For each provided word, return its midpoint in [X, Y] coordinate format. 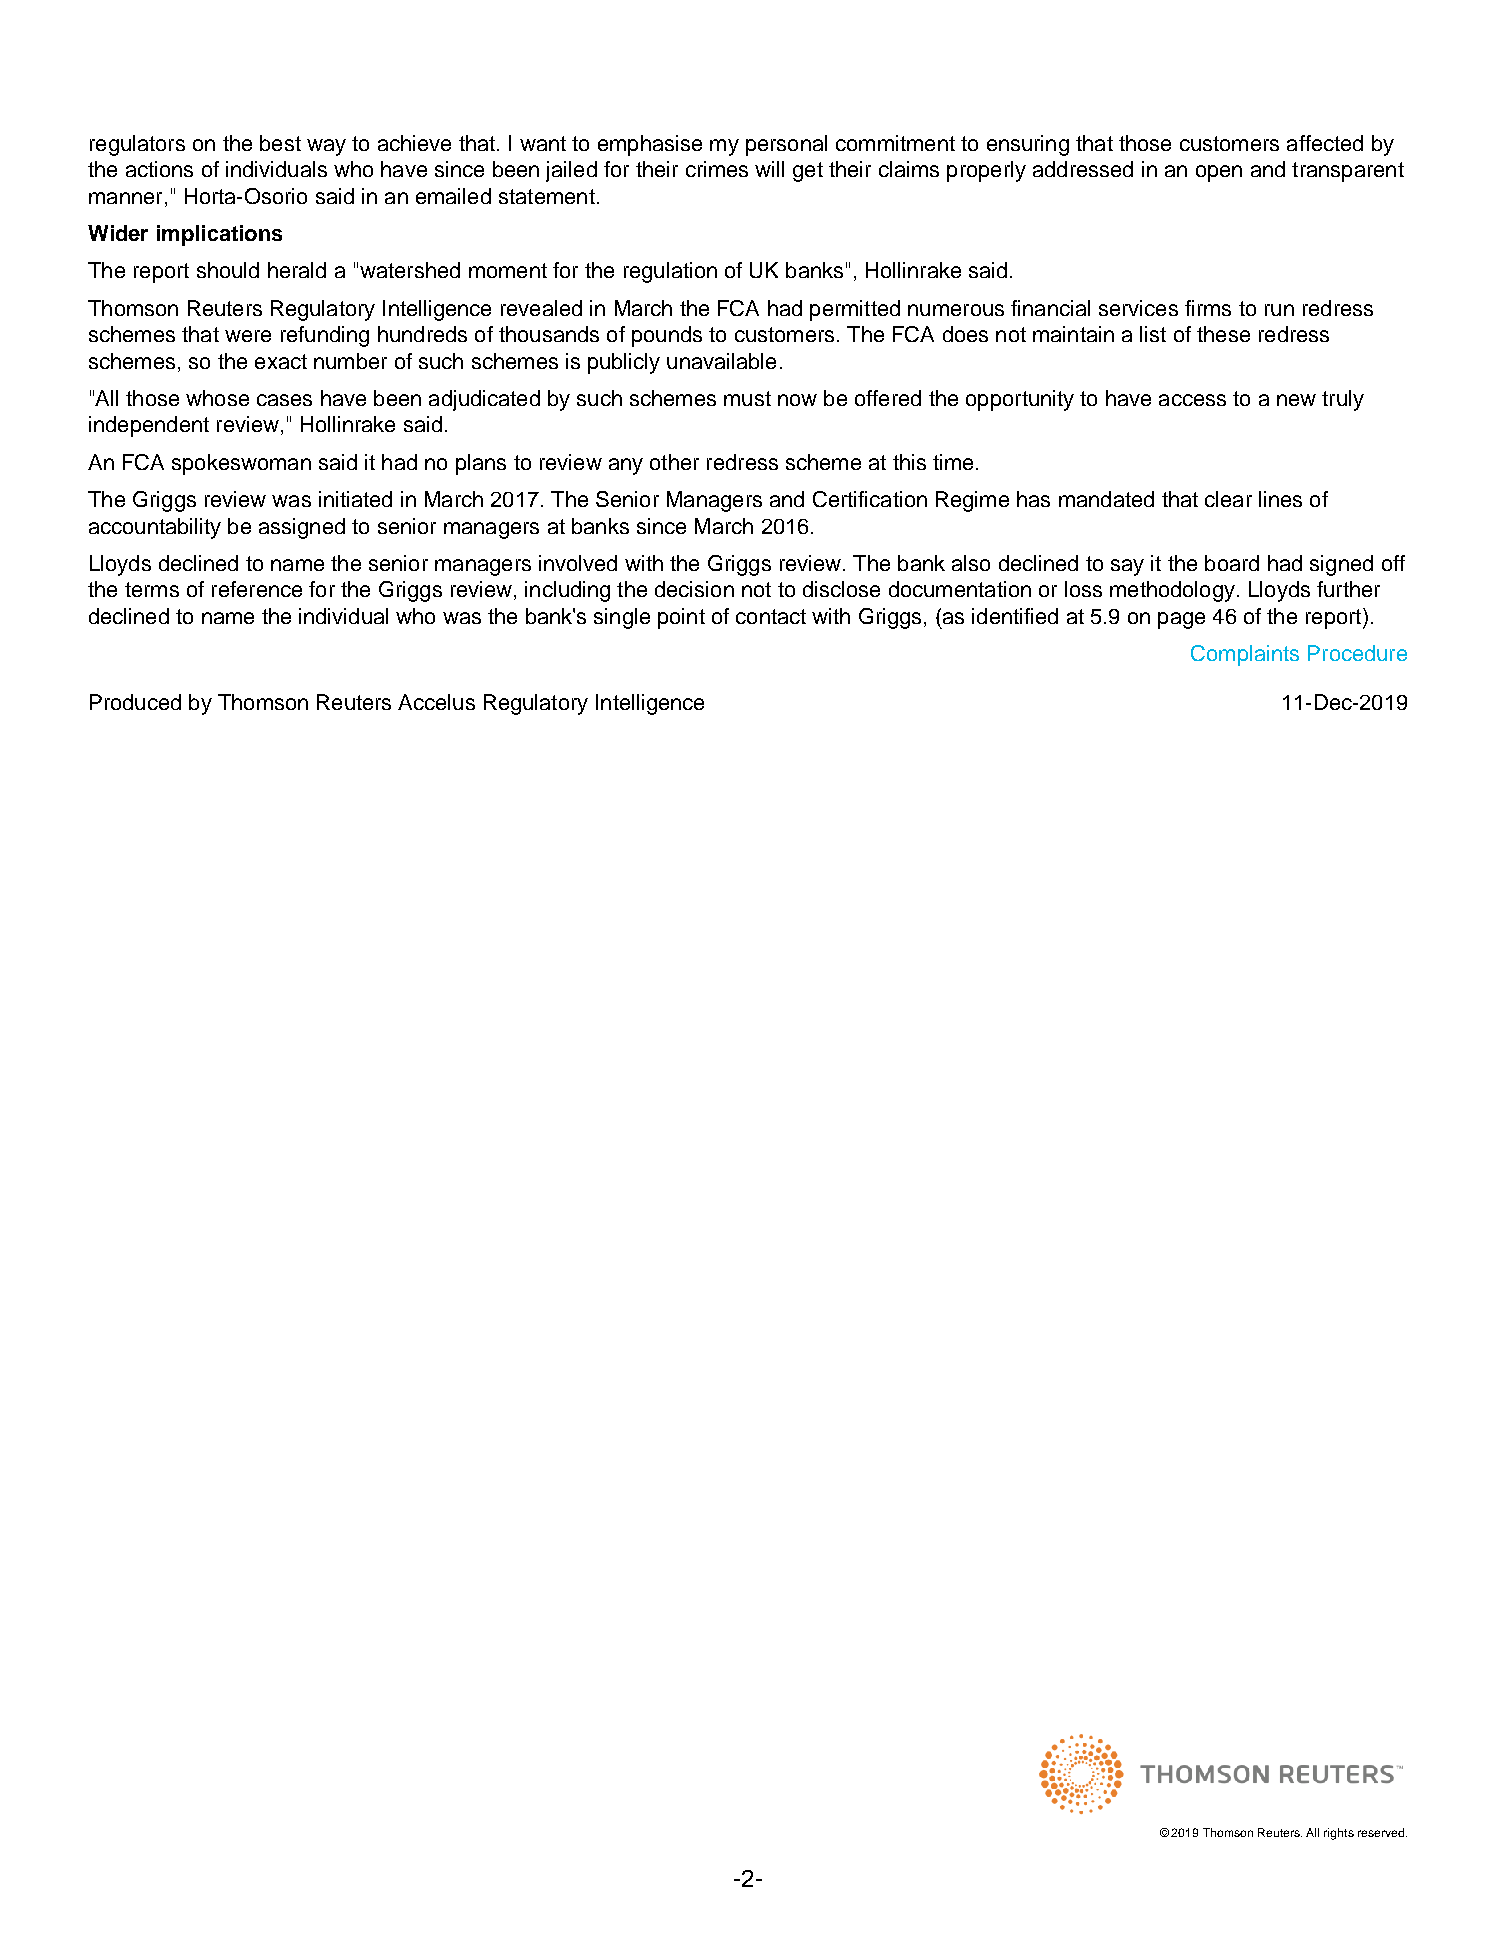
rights [1339, 1834]
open [1219, 173]
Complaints [1245, 655]
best [280, 143]
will [769, 169]
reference [257, 589]
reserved [1381, 1832]
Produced [135, 702]
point [681, 618]
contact [771, 616]
